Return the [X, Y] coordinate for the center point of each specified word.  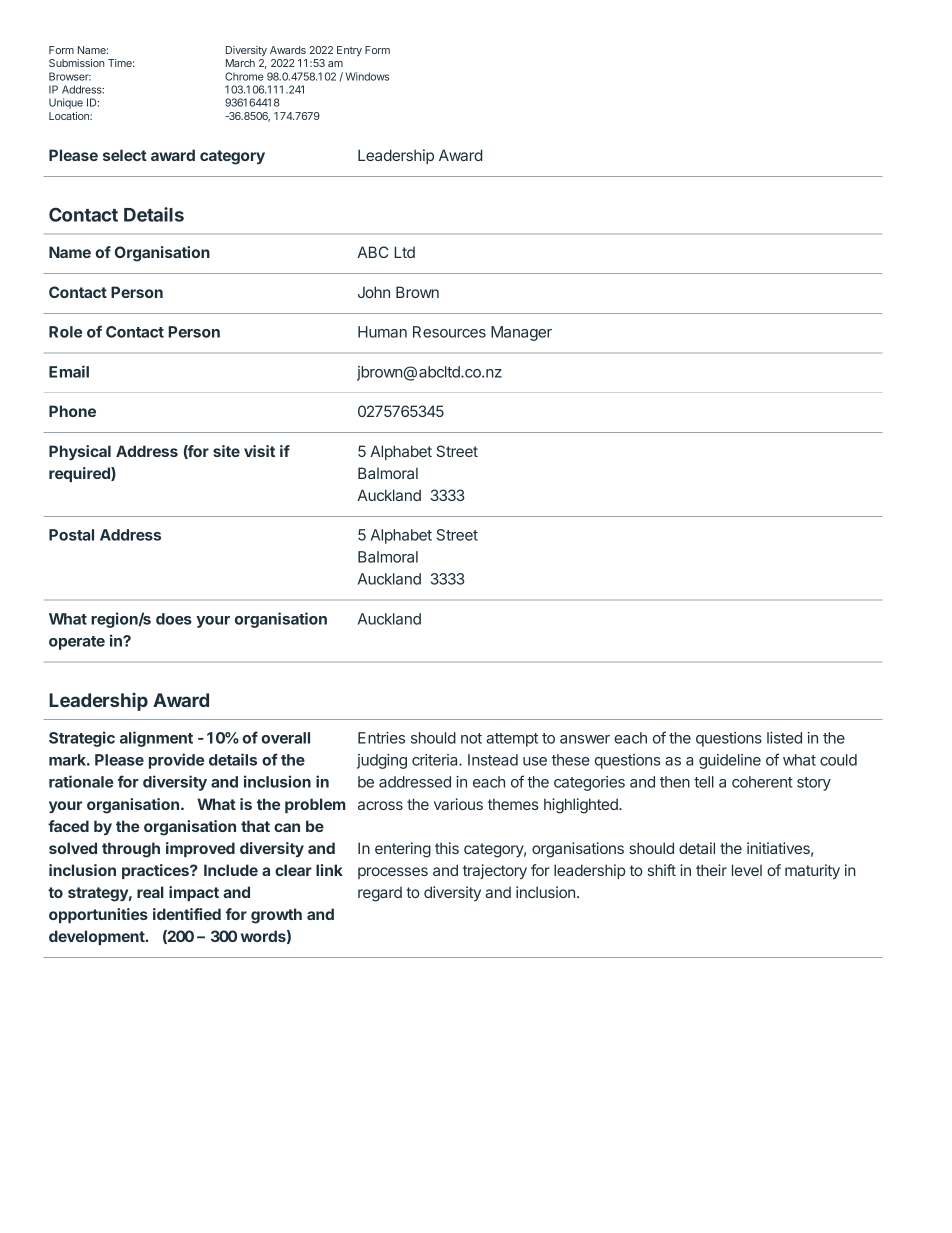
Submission [76, 63]
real [150, 892]
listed [784, 738]
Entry [349, 51]
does [174, 619]
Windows [367, 76]
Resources [449, 332]
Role [65, 332]
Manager [521, 333]
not [471, 738]
